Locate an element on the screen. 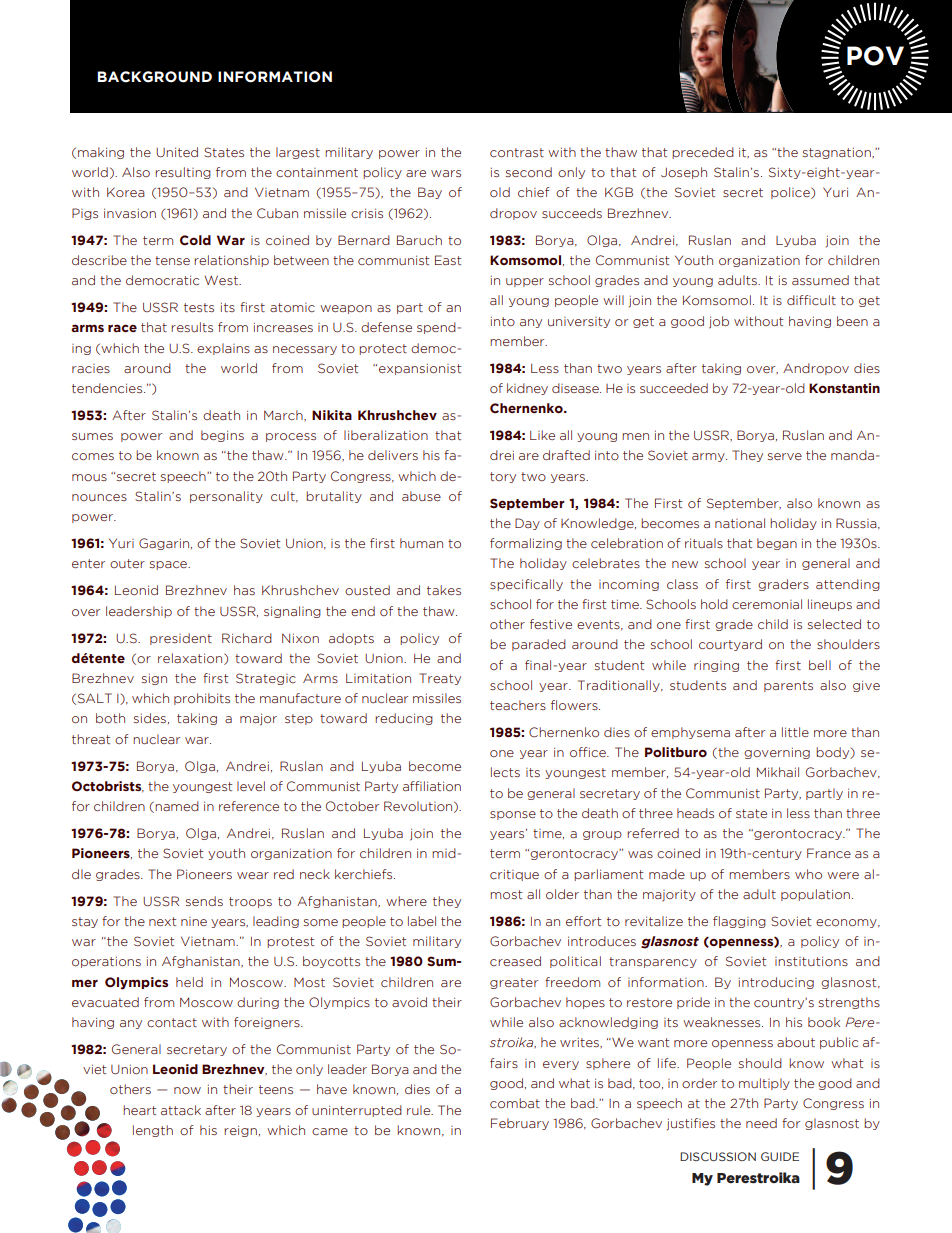 The width and height of the screenshot is (952, 1233). contrast is located at coordinates (517, 152).
